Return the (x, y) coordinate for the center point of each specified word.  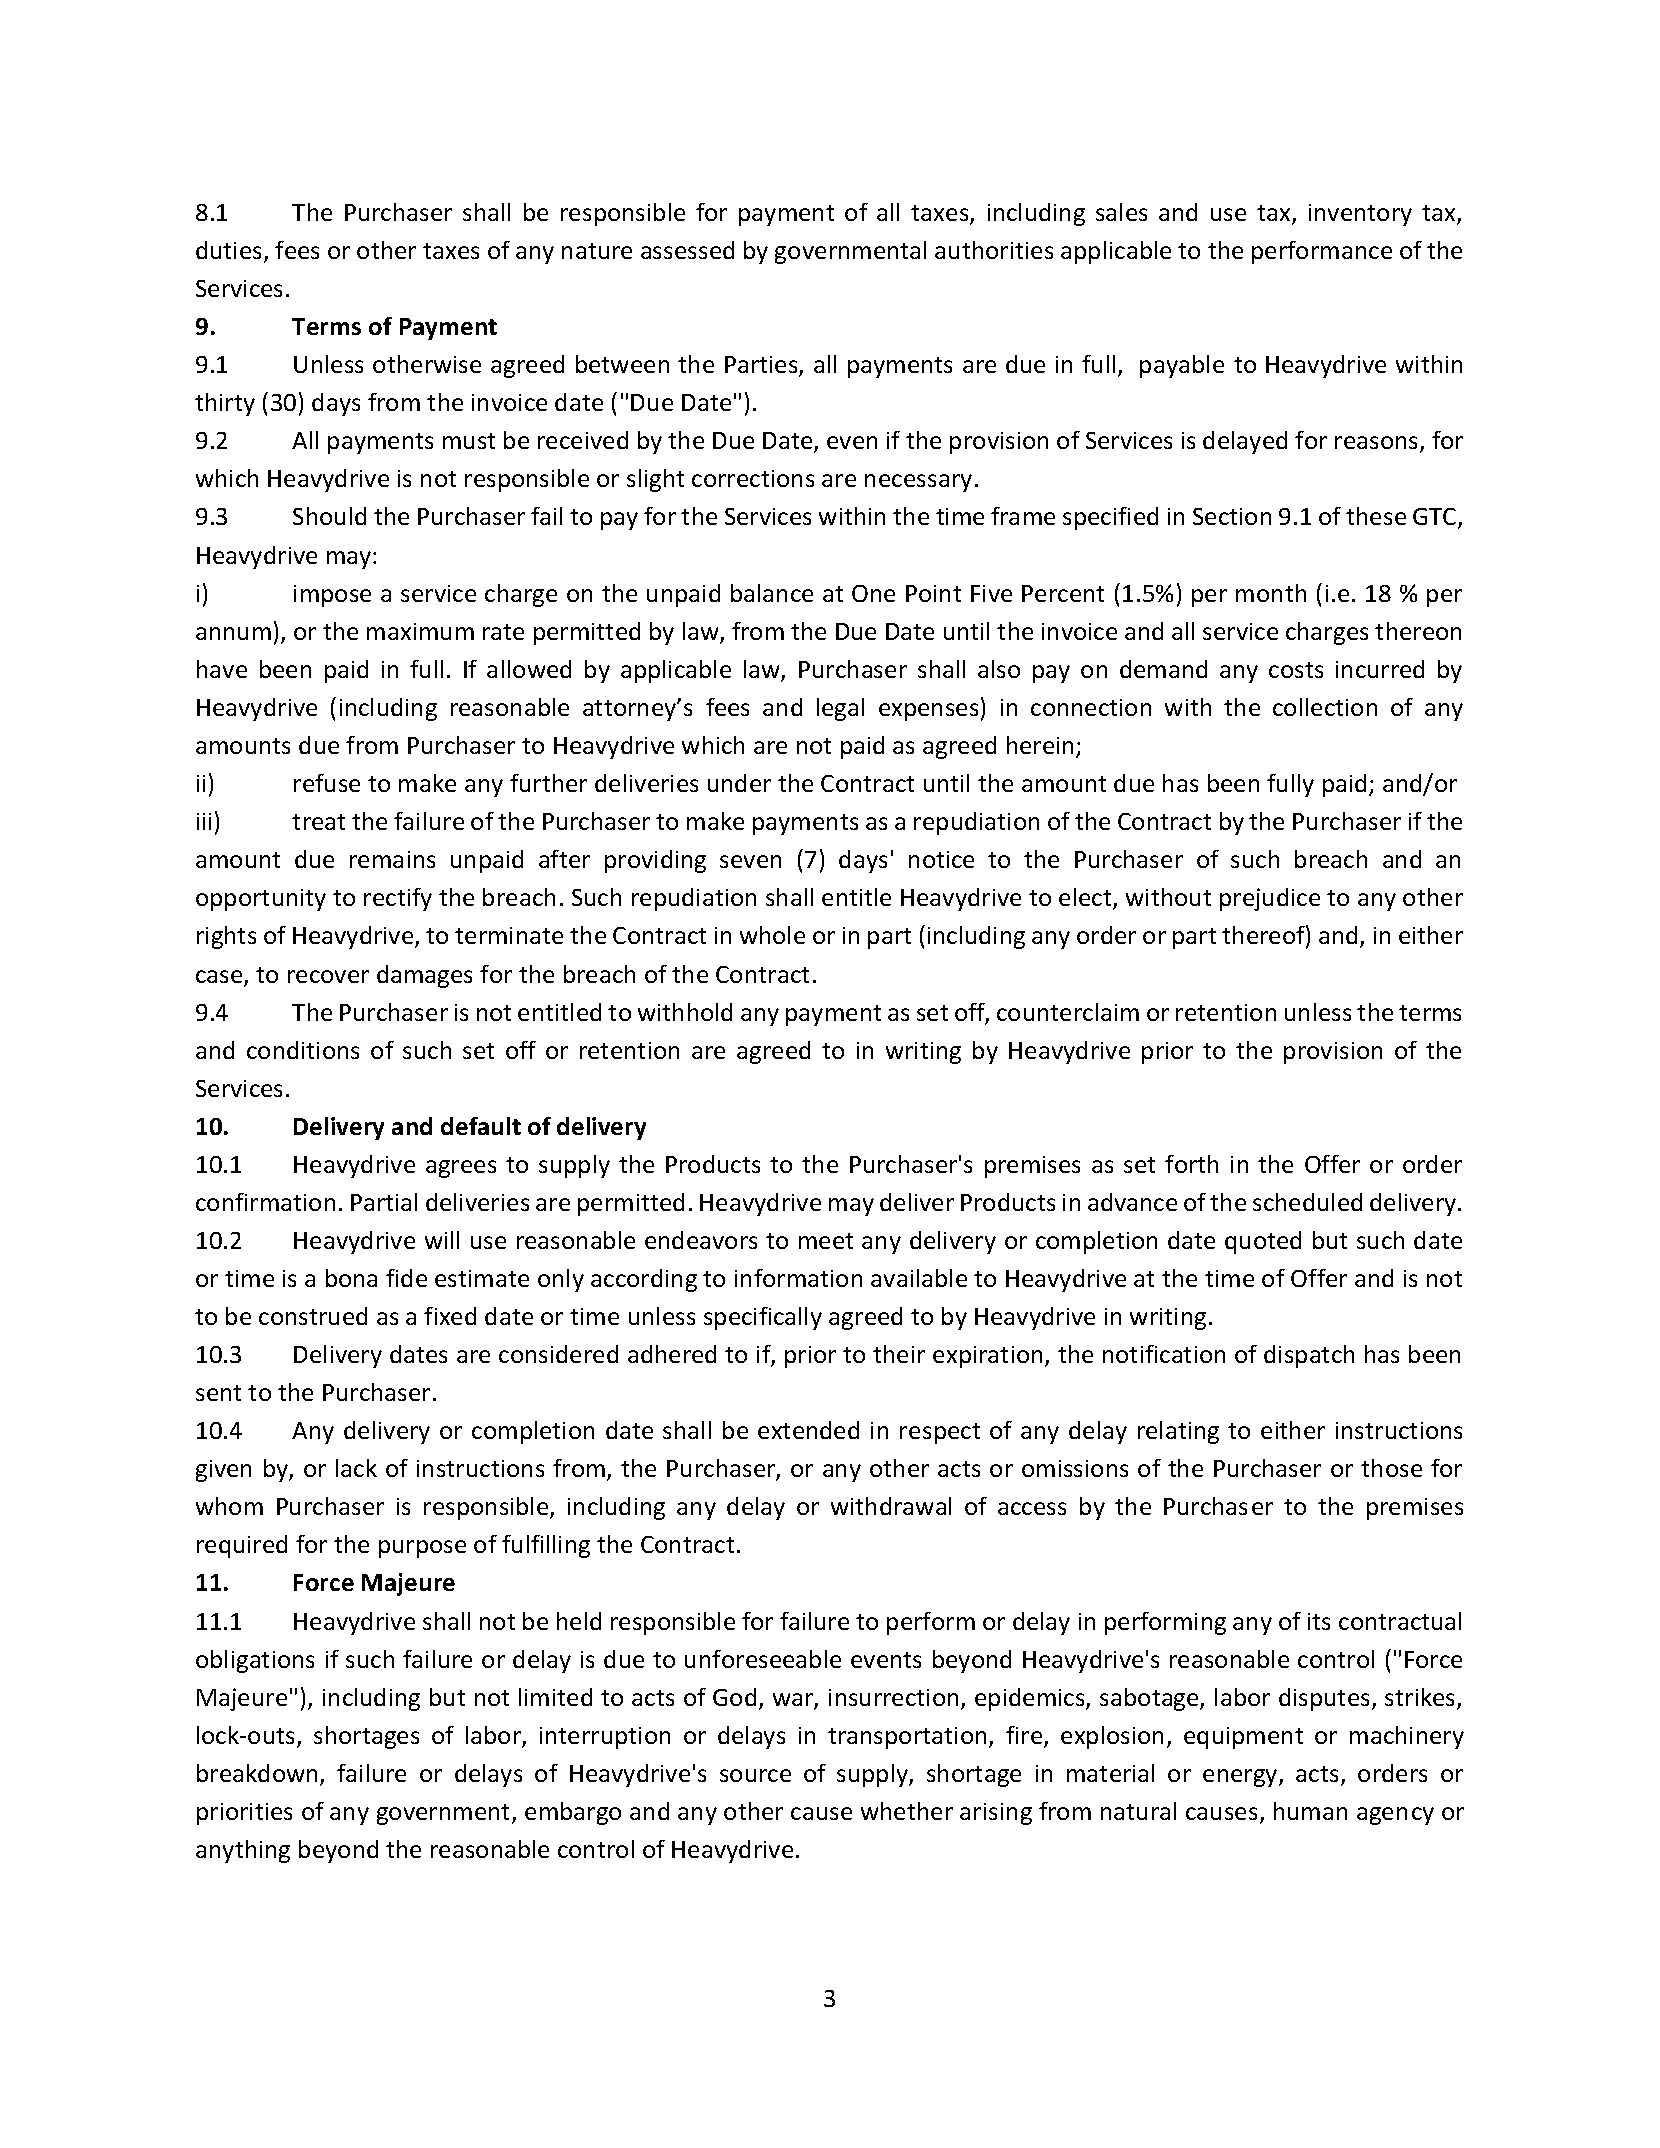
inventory (1360, 215)
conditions (303, 1050)
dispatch (1309, 1356)
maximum (420, 631)
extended (808, 1430)
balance (772, 593)
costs (1296, 670)
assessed (687, 250)
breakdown (257, 1773)
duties (230, 251)
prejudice (1270, 899)
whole (772, 935)
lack (356, 1468)
